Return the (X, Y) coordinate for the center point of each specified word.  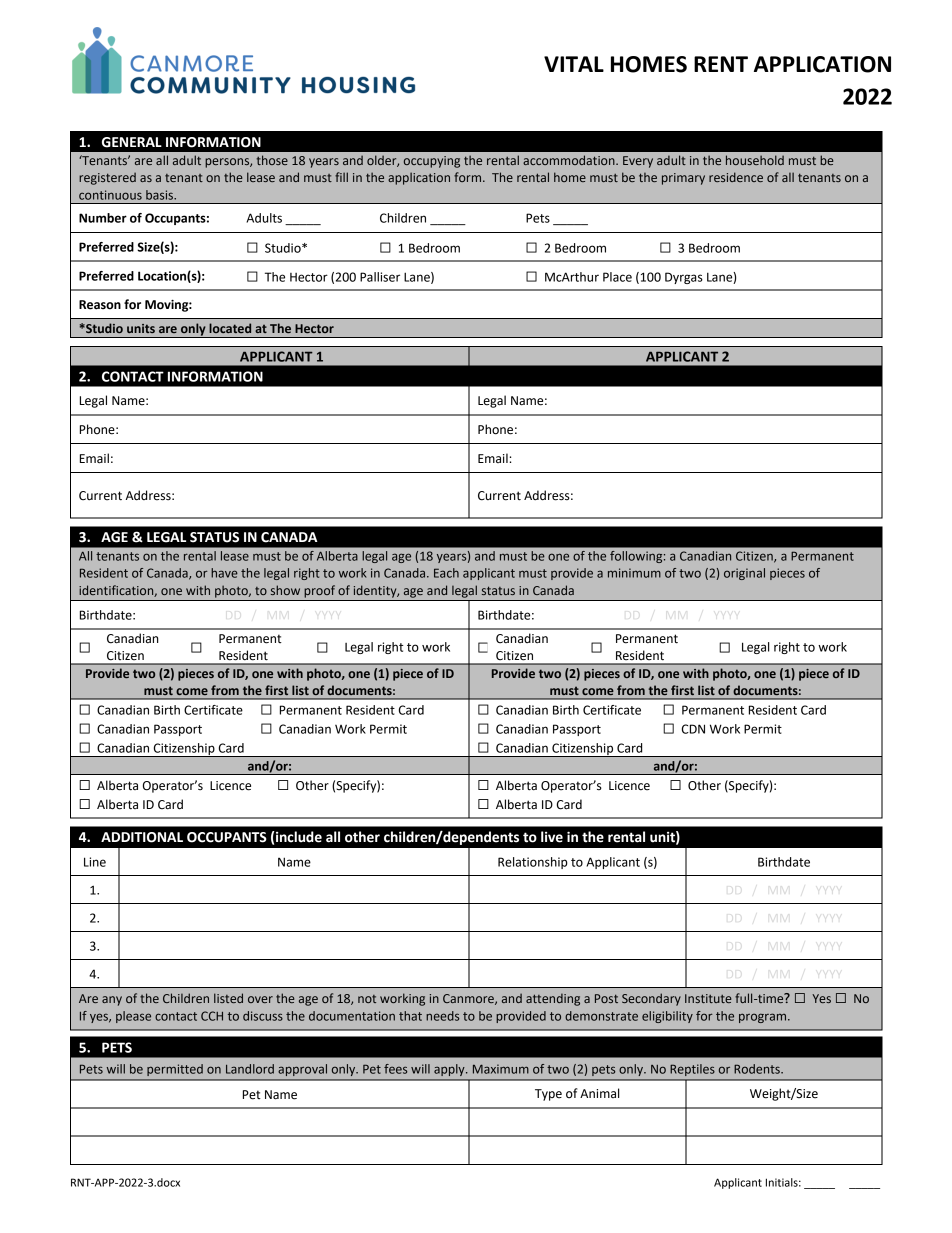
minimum (634, 573)
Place (617, 277)
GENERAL (132, 142)
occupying (432, 162)
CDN (693, 729)
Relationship (533, 863)
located (230, 328)
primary (683, 179)
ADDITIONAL (142, 837)
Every (638, 162)
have (224, 573)
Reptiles (692, 1070)
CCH (212, 1016)
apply (450, 1070)
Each (446, 573)
